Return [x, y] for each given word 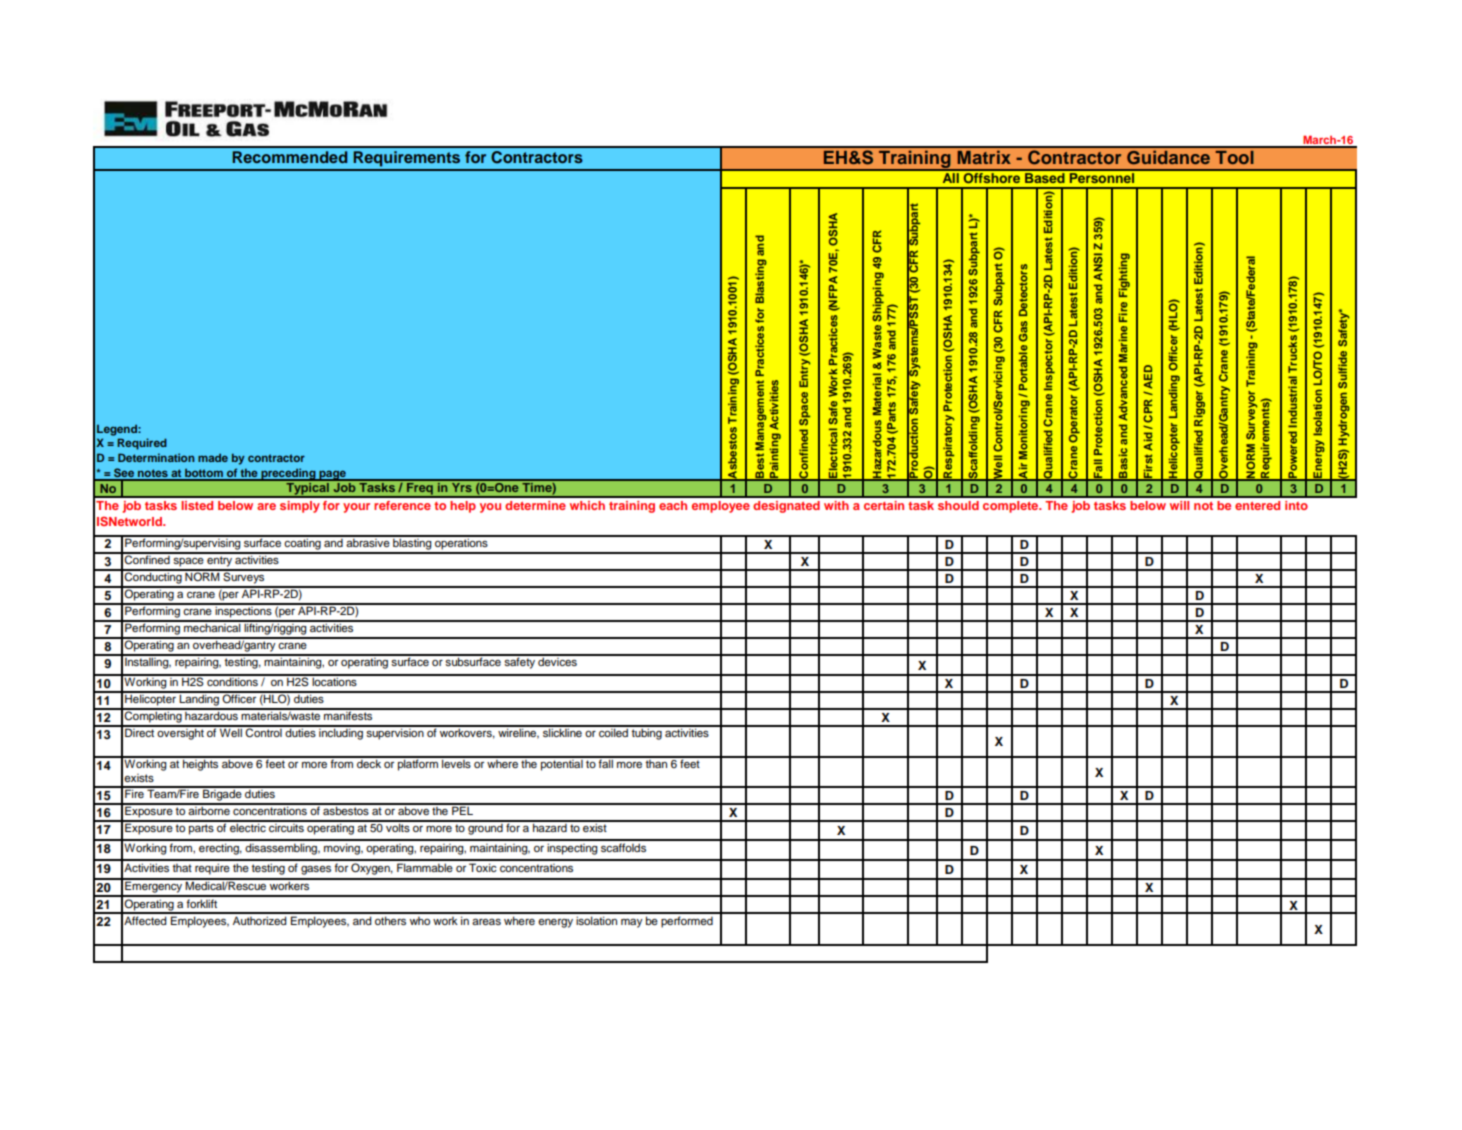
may [632, 923]
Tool [1234, 157]
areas [486, 921]
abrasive [368, 541]
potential [562, 764]
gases [316, 870]
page [332, 476]
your [356, 508]
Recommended [289, 157]
